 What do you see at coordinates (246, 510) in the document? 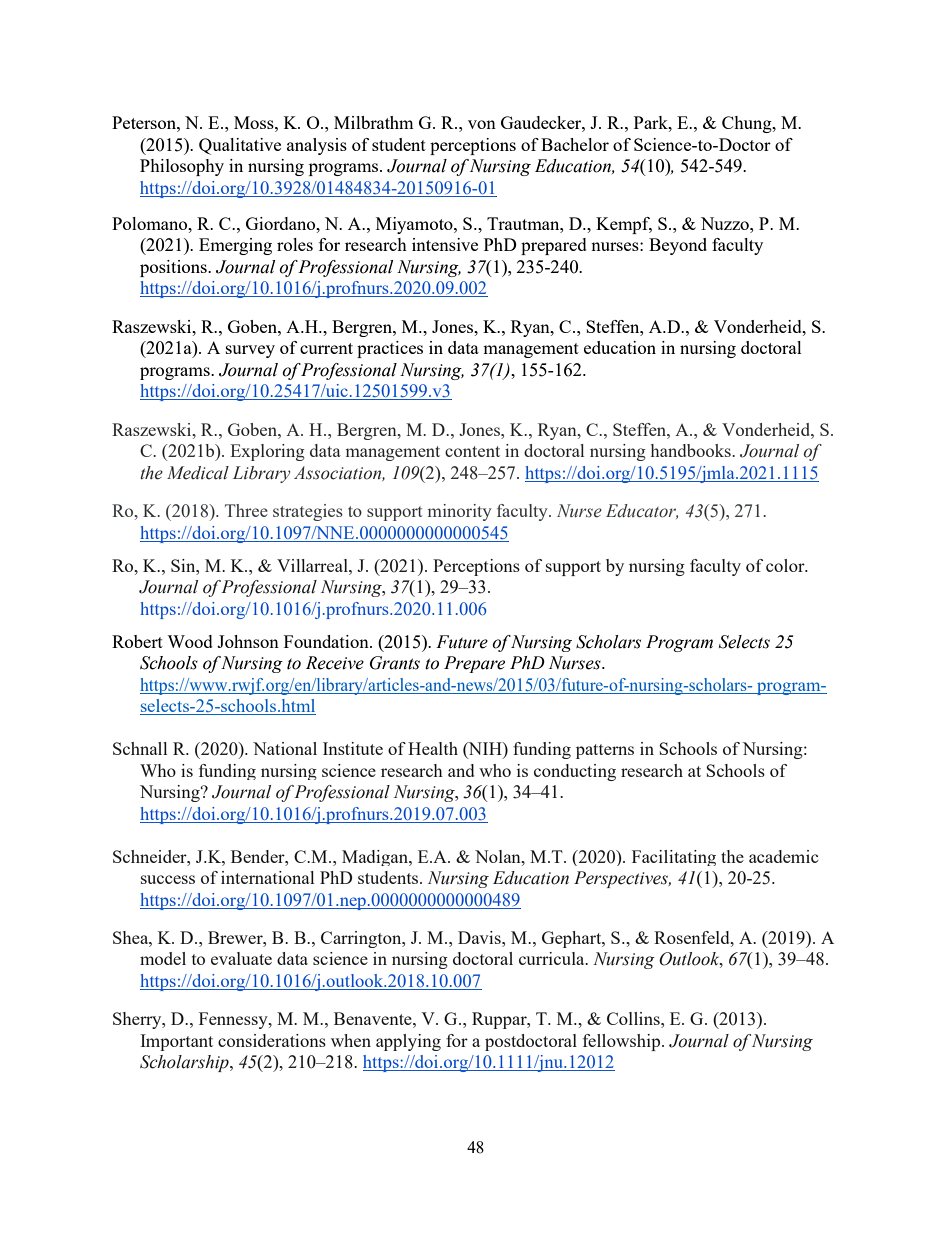
I see `Three` at bounding box center [246, 510].
